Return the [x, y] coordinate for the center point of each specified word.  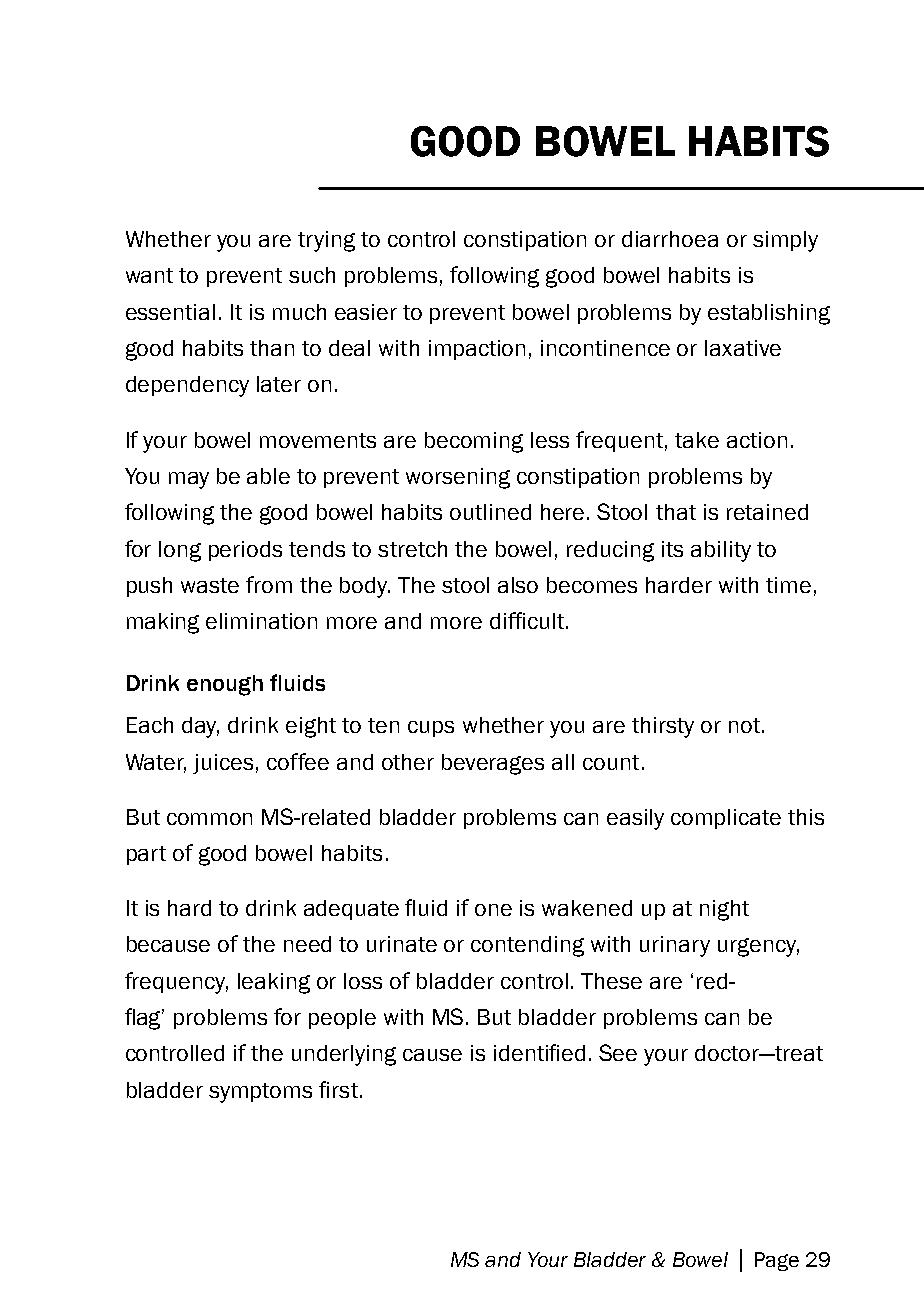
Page [777, 1261]
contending [527, 946]
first [338, 1089]
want [149, 275]
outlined [490, 512]
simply [785, 241]
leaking [274, 983]
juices [223, 764]
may [189, 480]
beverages [493, 764]
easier [366, 312]
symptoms [260, 1093]
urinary [675, 946]
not [744, 725]
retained [767, 512]
